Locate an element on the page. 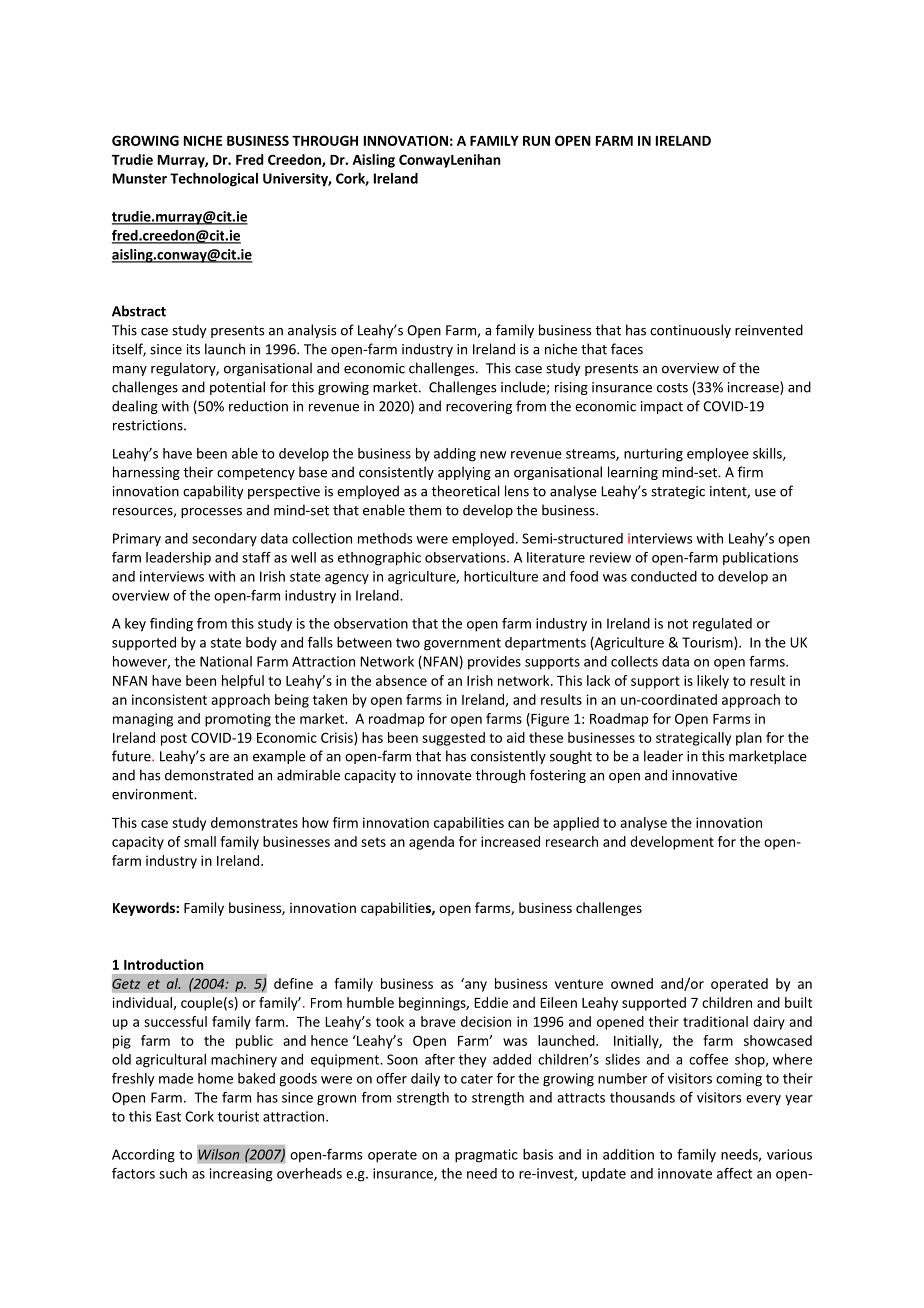 Image resolution: width=924 pixels, height=1308 pixels. affect is located at coordinates (734, 1173).
